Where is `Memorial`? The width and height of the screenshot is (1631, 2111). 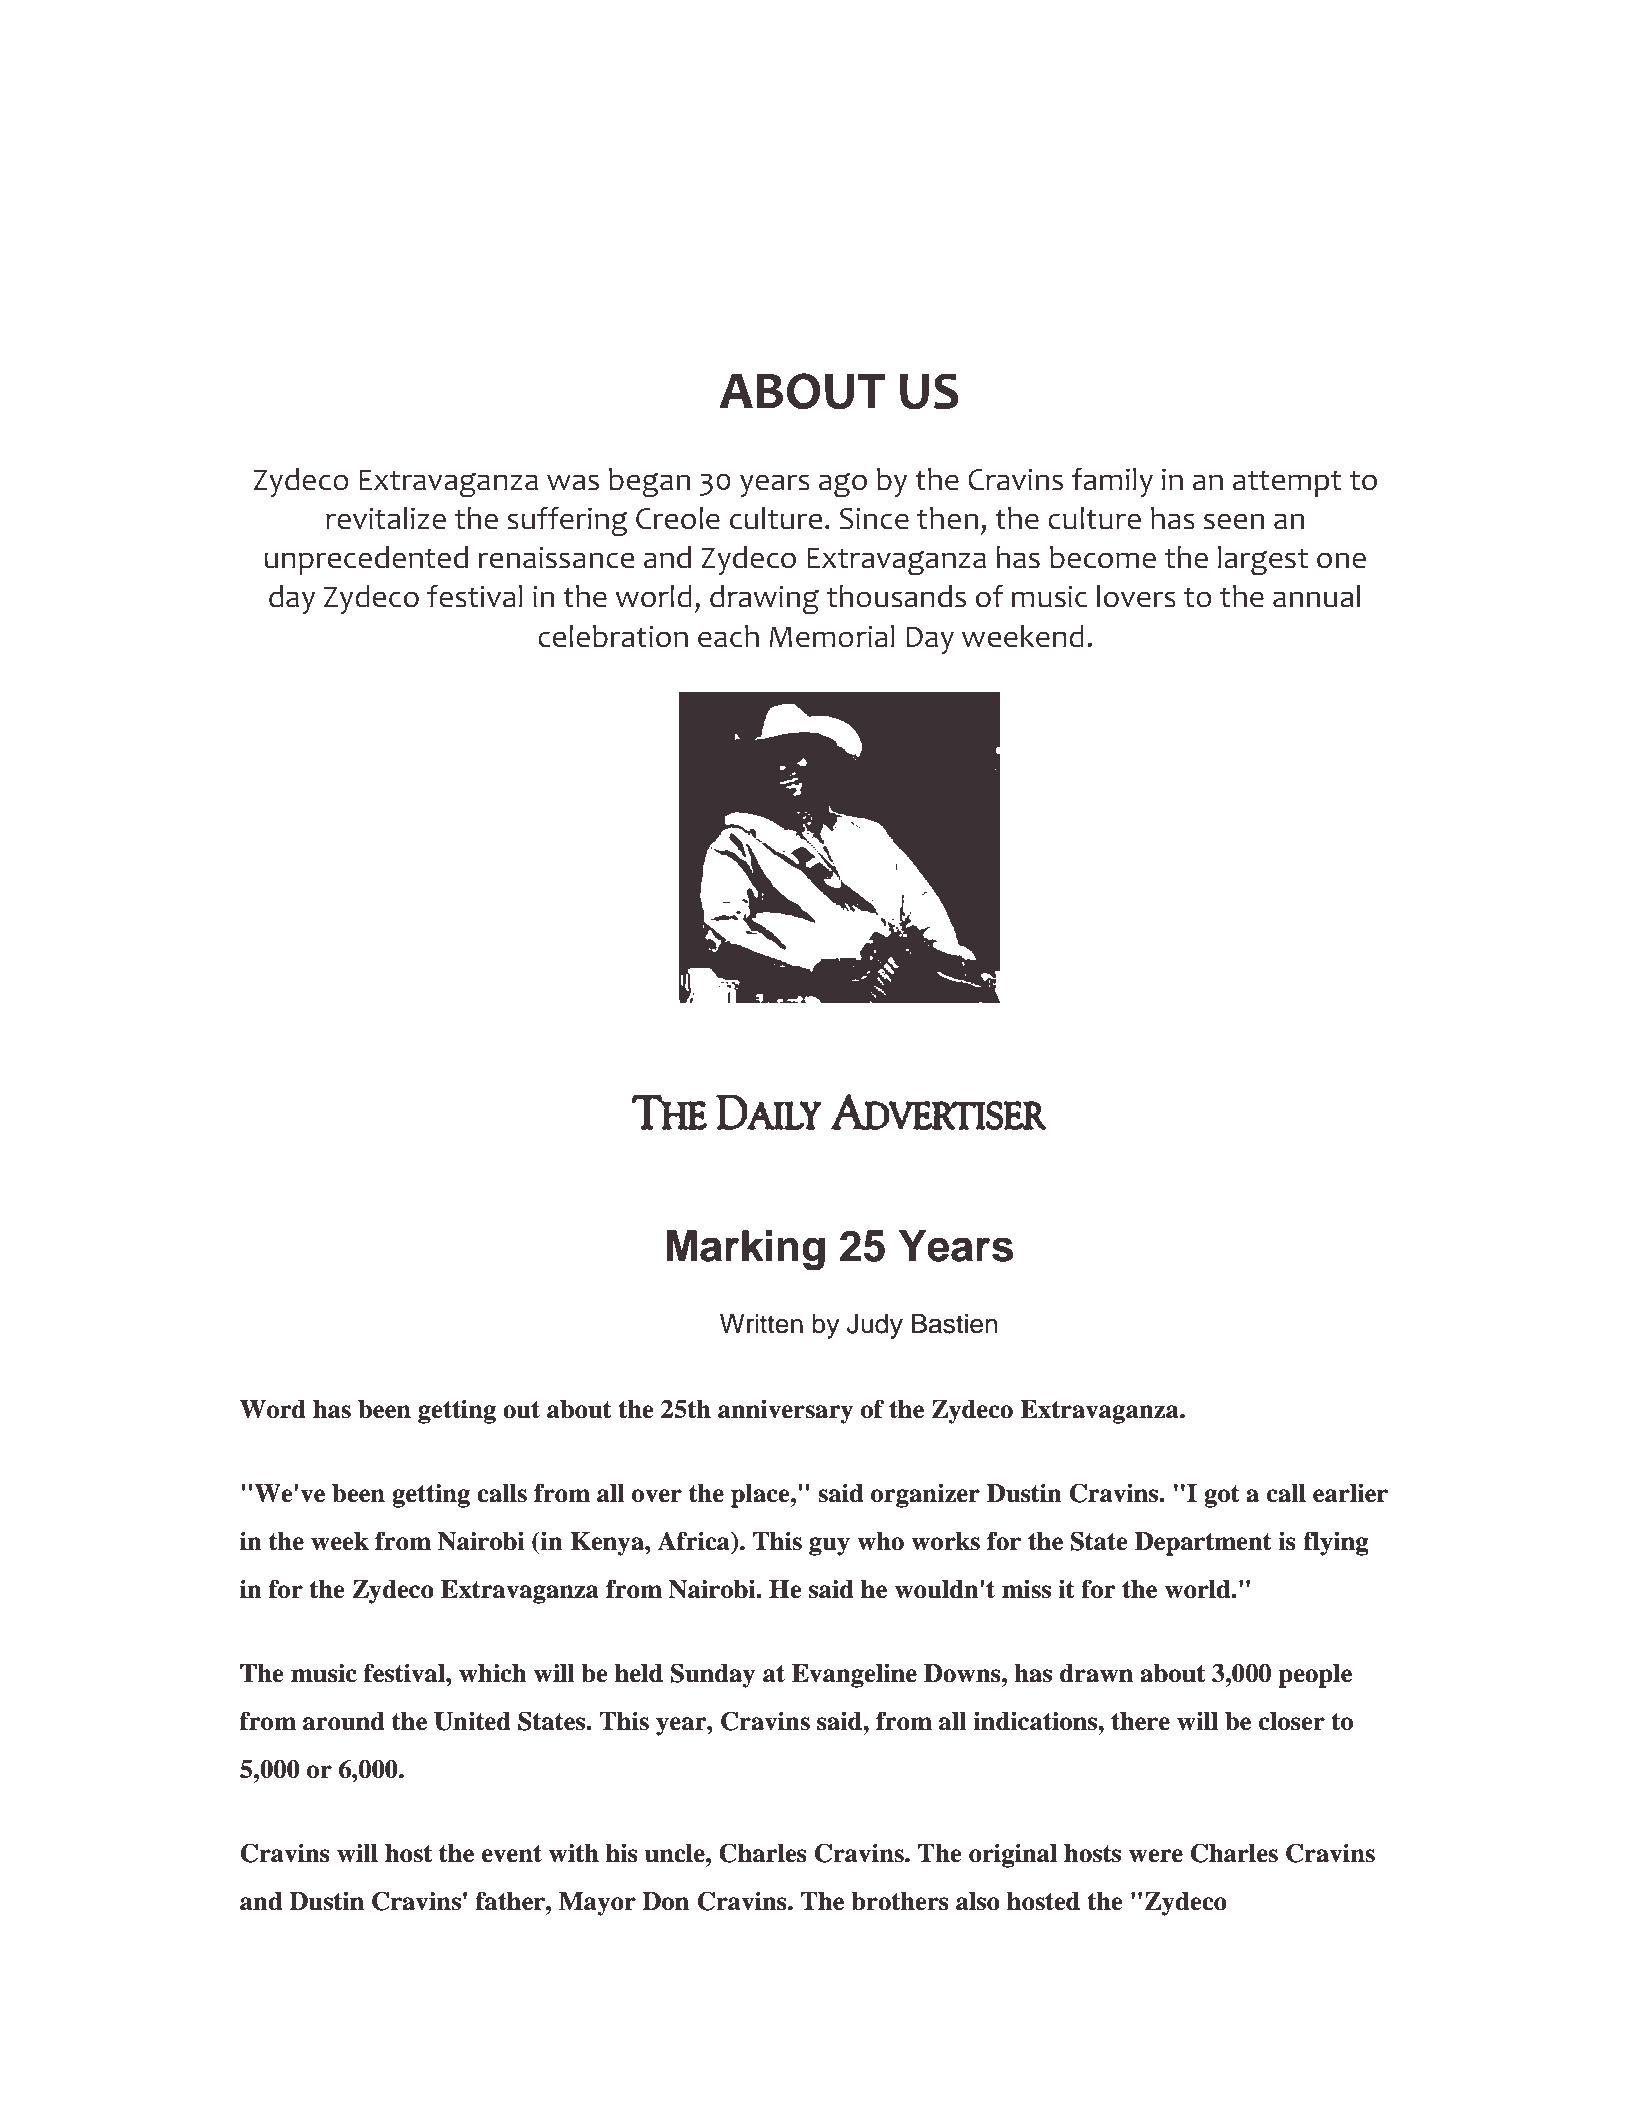 Memorial is located at coordinates (832, 636).
